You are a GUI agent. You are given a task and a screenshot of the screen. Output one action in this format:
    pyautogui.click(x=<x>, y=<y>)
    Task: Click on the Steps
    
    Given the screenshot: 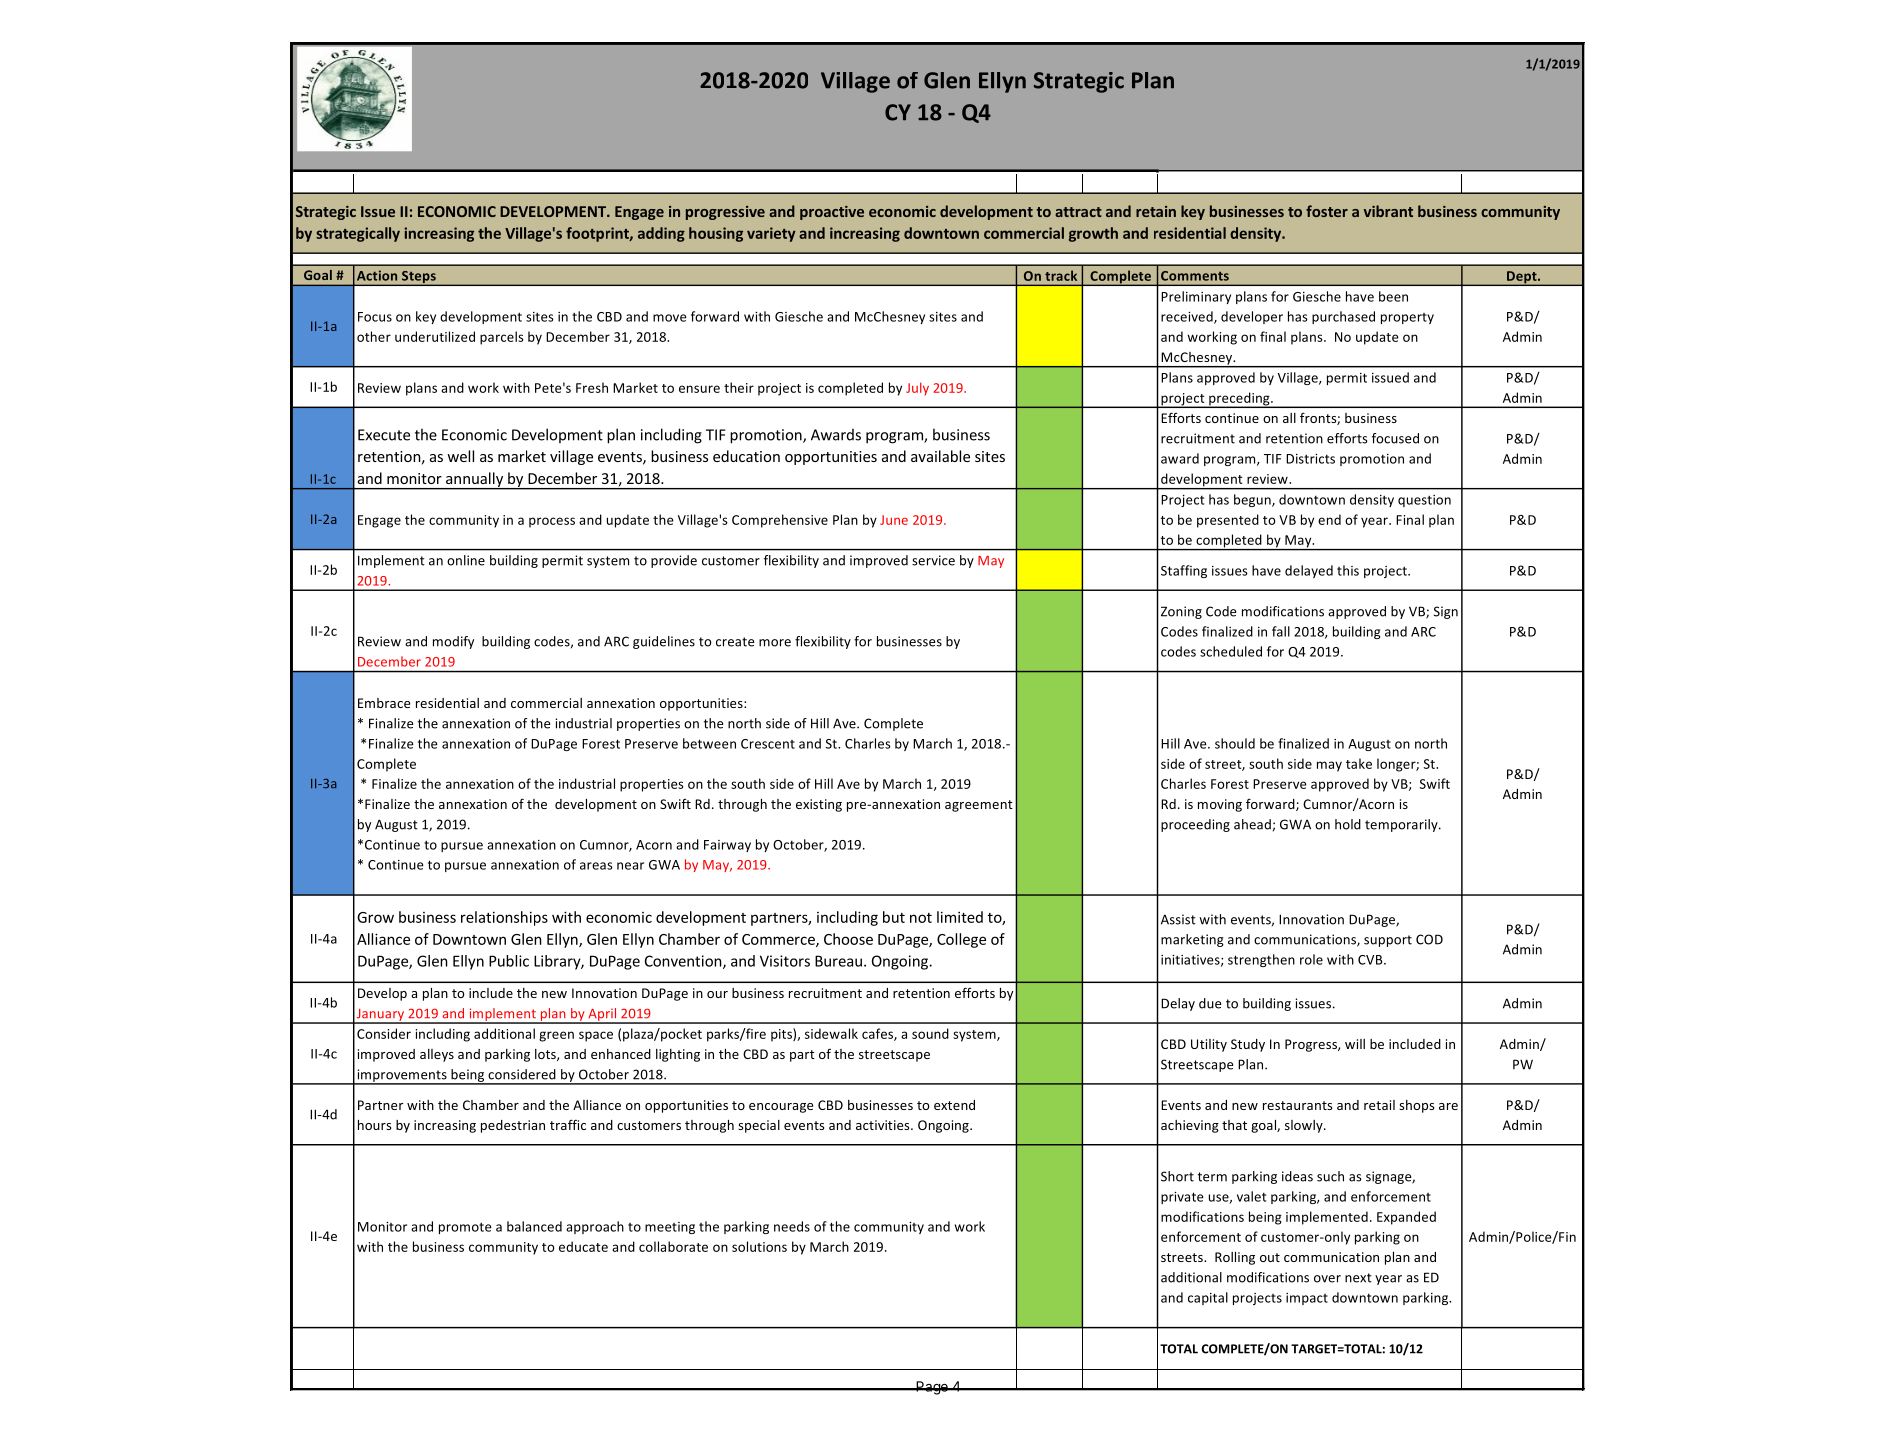 What is the action you would take?
    pyautogui.click(x=419, y=278)
